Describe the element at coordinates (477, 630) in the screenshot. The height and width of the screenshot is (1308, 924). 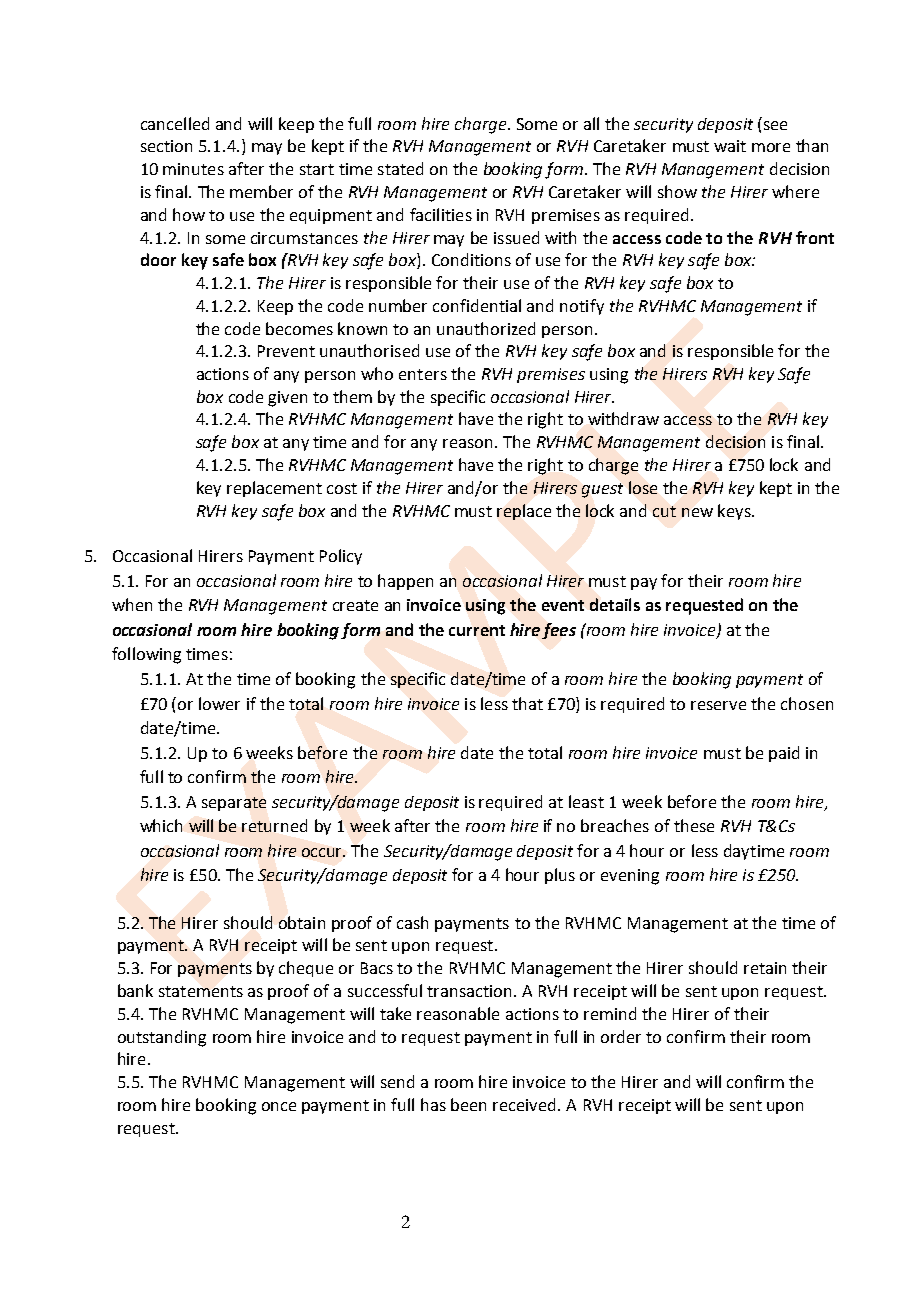
I see `current` at that location.
